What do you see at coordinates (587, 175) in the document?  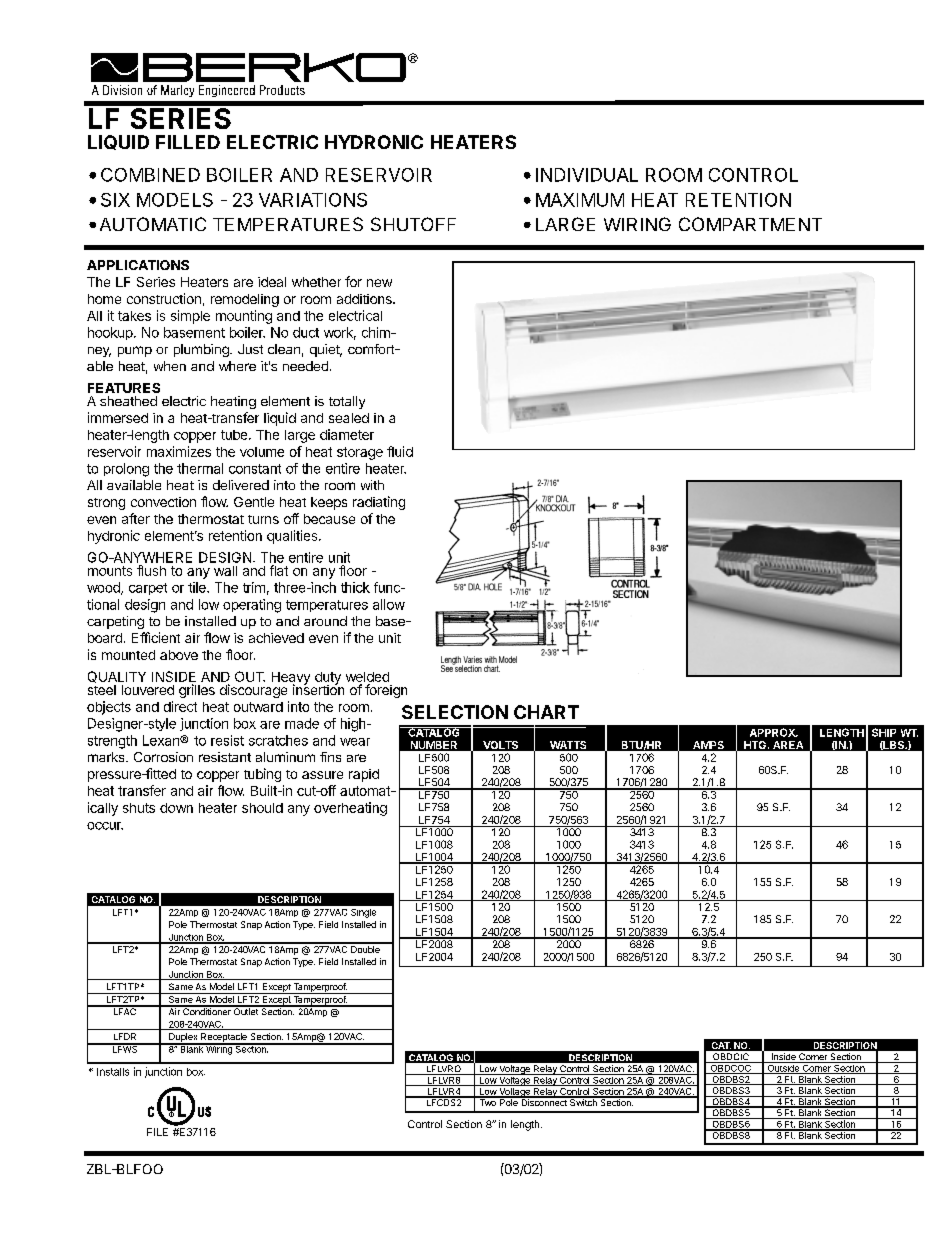 I see `INDIVIDUAL` at bounding box center [587, 175].
